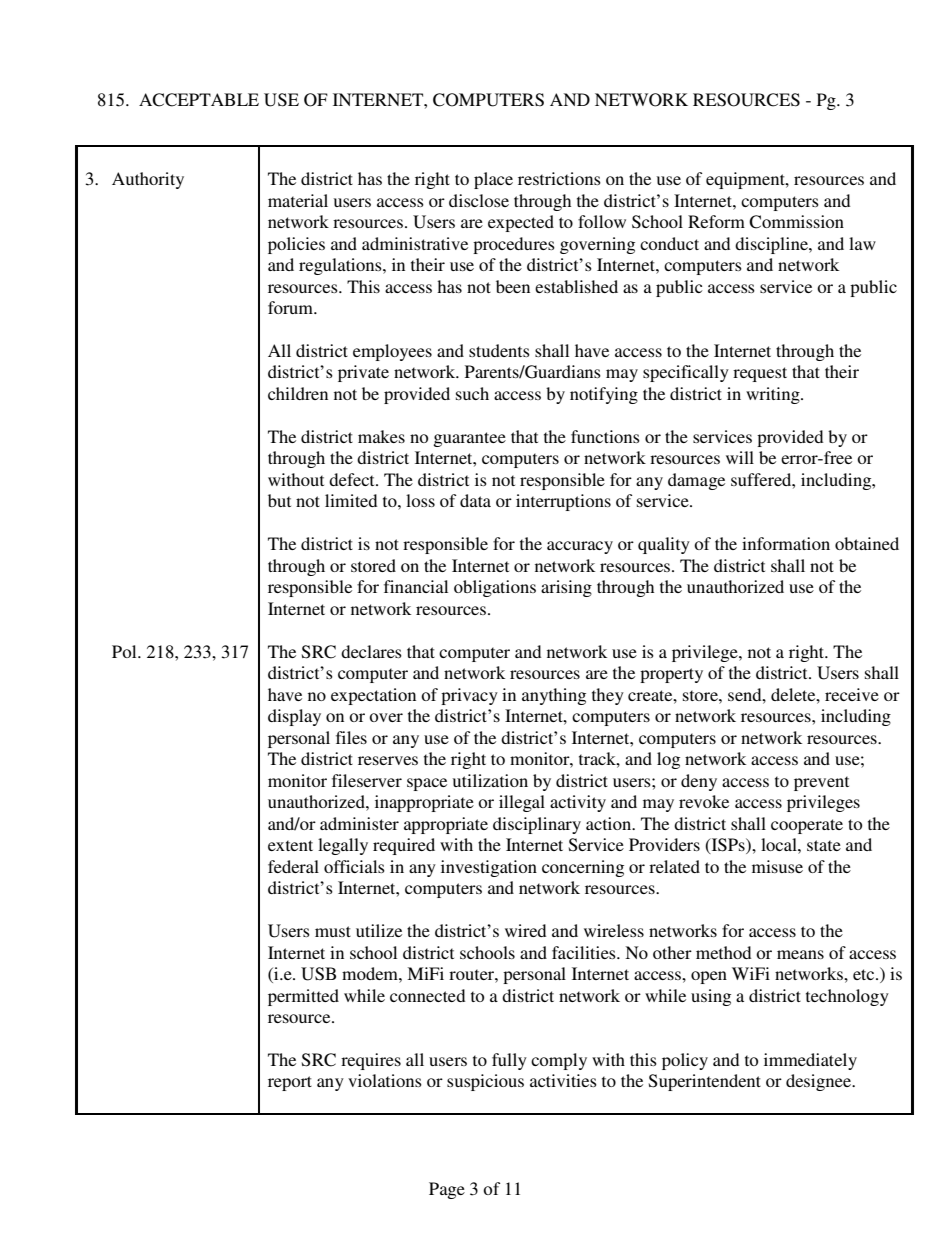 The height and width of the image is (1233, 952). Describe the element at coordinates (495, 588) in the image. I see `obligations` at that location.
